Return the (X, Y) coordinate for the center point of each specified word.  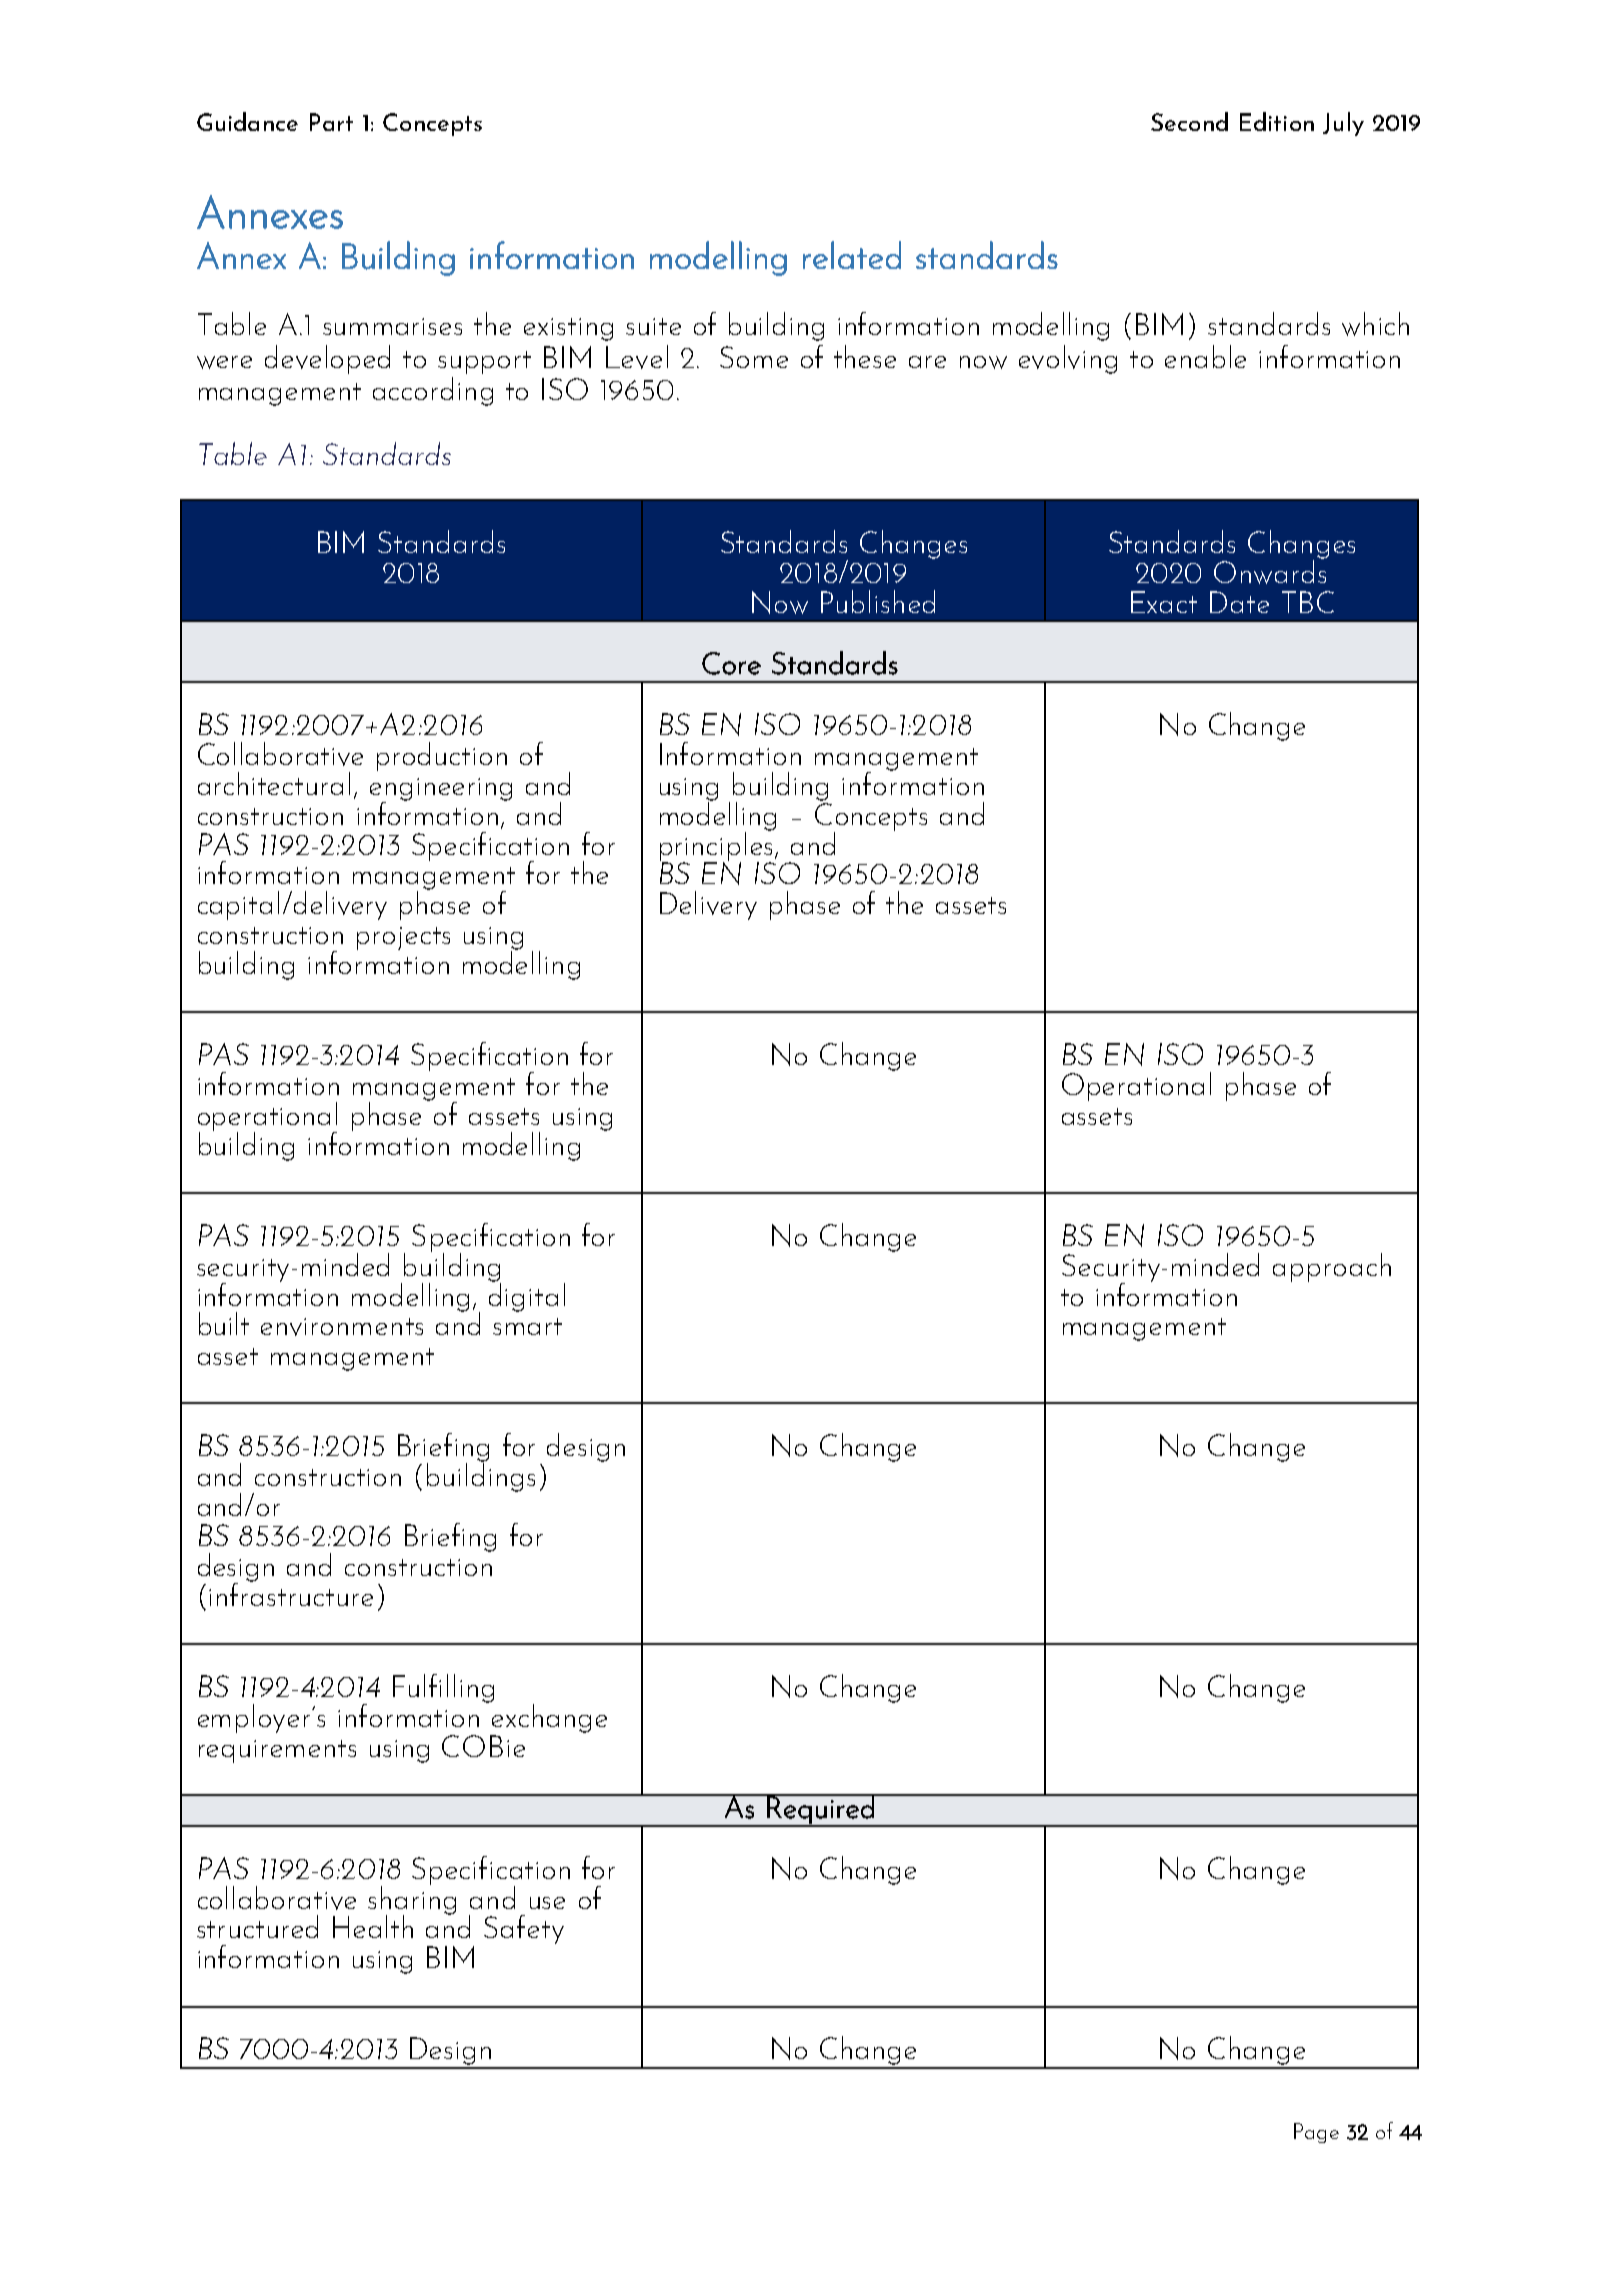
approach (1332, 1267)
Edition (1277, 121)
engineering (441, 790)
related (852, 255)
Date (1239, 602)
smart (527, 1326)
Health (373, 1926)
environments (342, 1327)
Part (331, 122)
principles (717, 846)
